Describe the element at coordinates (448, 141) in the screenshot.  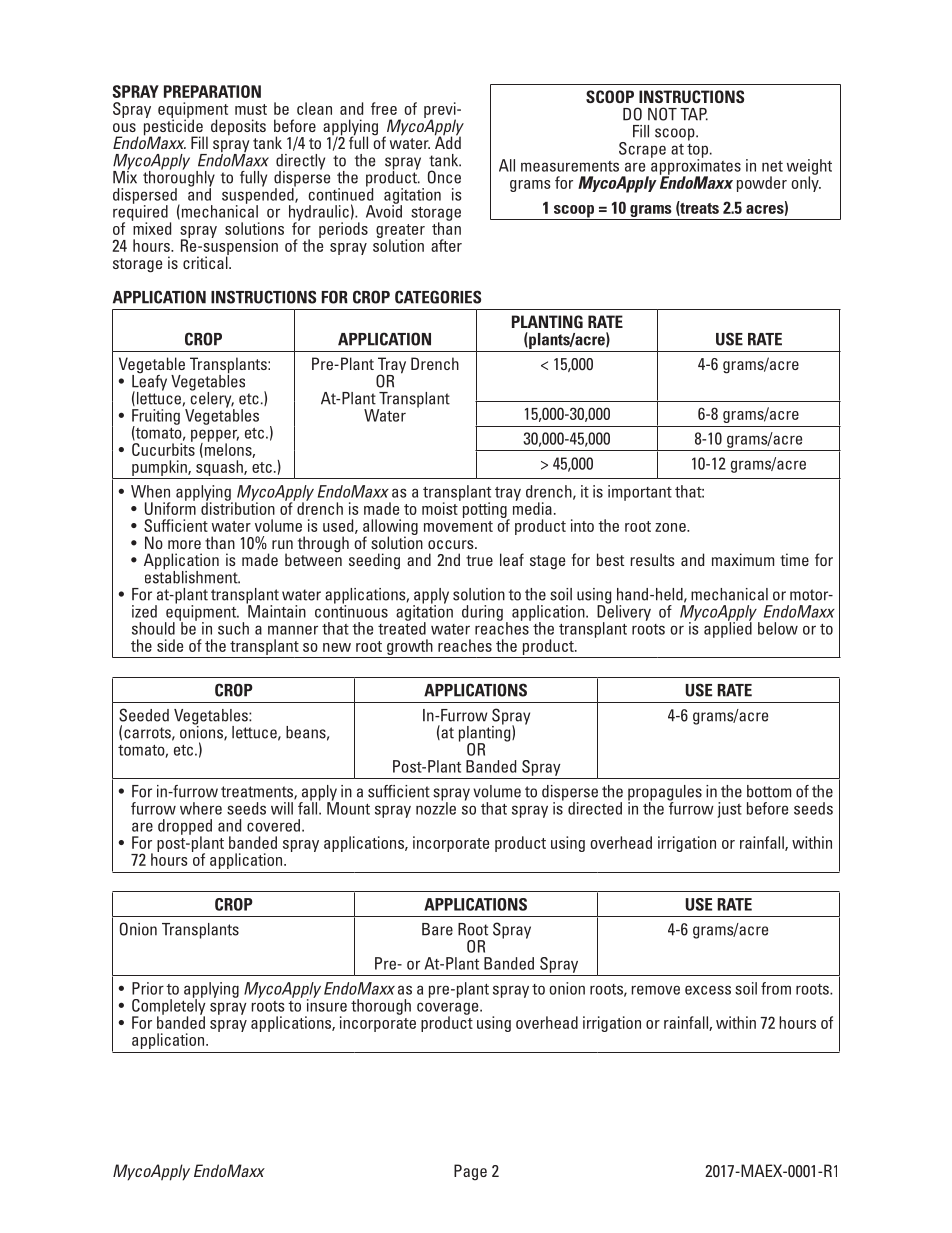
I see `Add` at that location.
